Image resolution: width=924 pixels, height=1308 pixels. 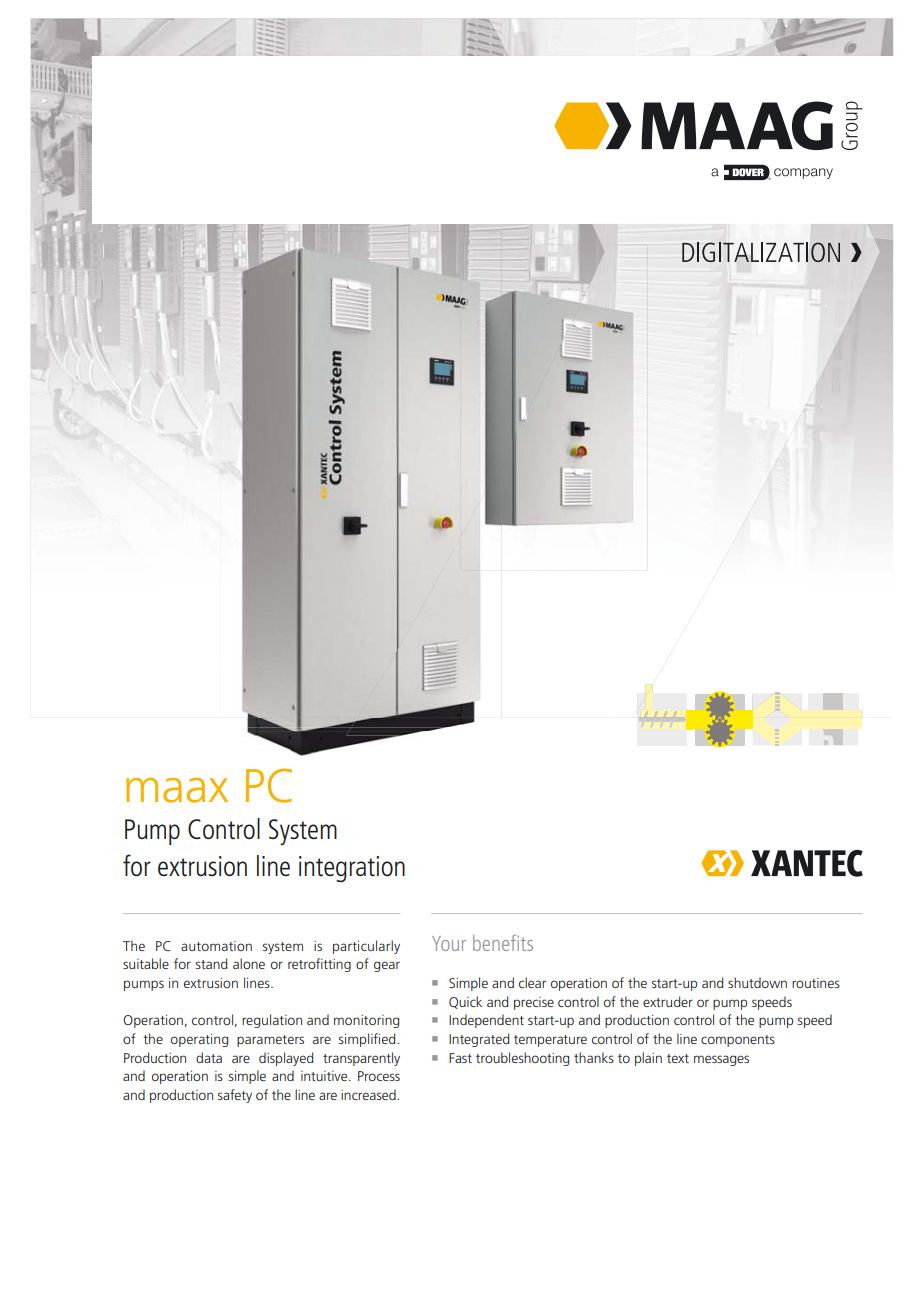 I want to click on particularly, so click(x=366, y=947).
